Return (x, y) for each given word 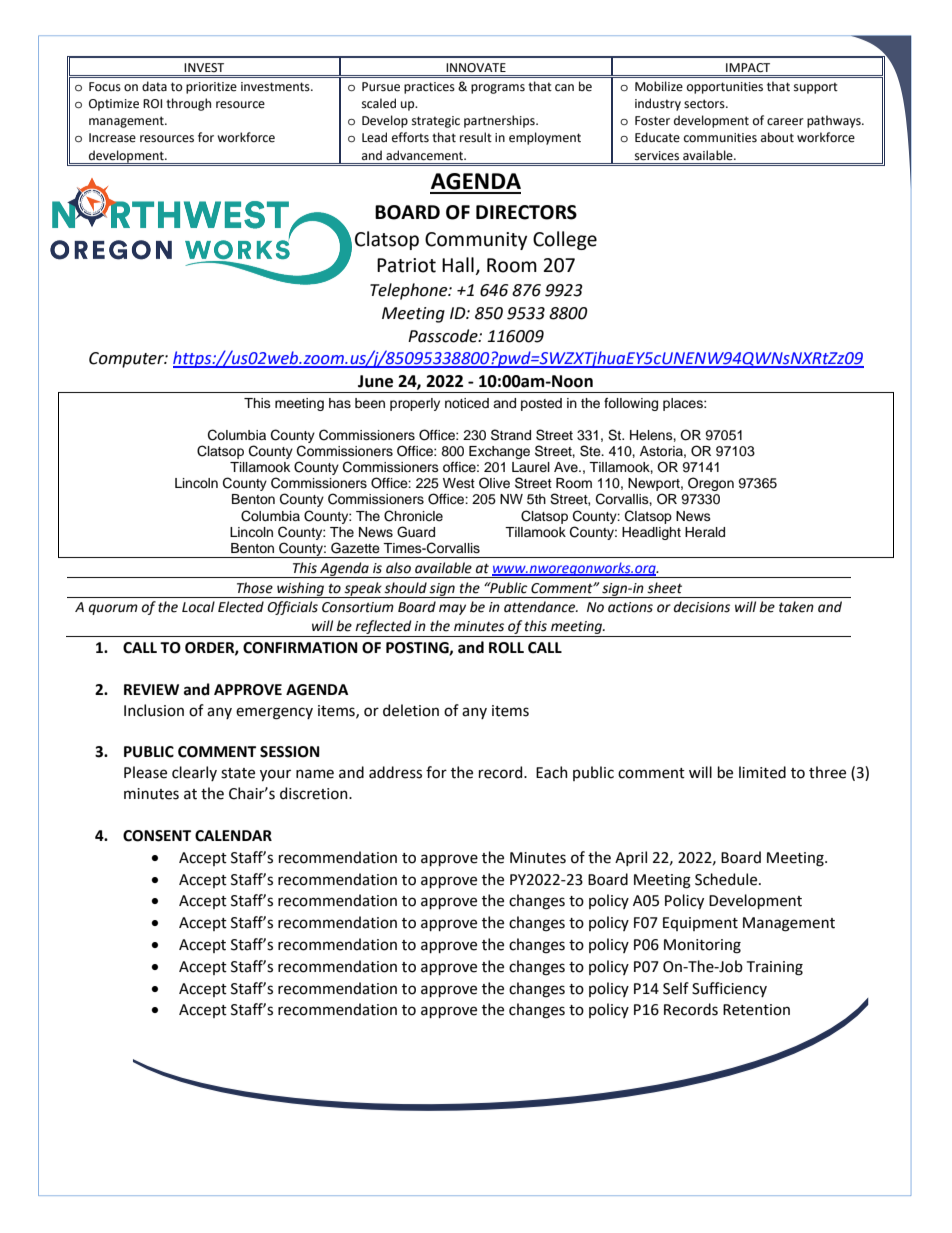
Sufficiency (729, 989)
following (631, 404)
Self (676, 988)
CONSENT (157, 836)
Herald (705, 532)
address (395, 772)
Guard (416, 532)
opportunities (725, 88)
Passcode (444, 336)
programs (498, 89)
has (340, 403)
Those (255, 588)
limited (762, 772)
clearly (194, 773)
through (188, 104)
